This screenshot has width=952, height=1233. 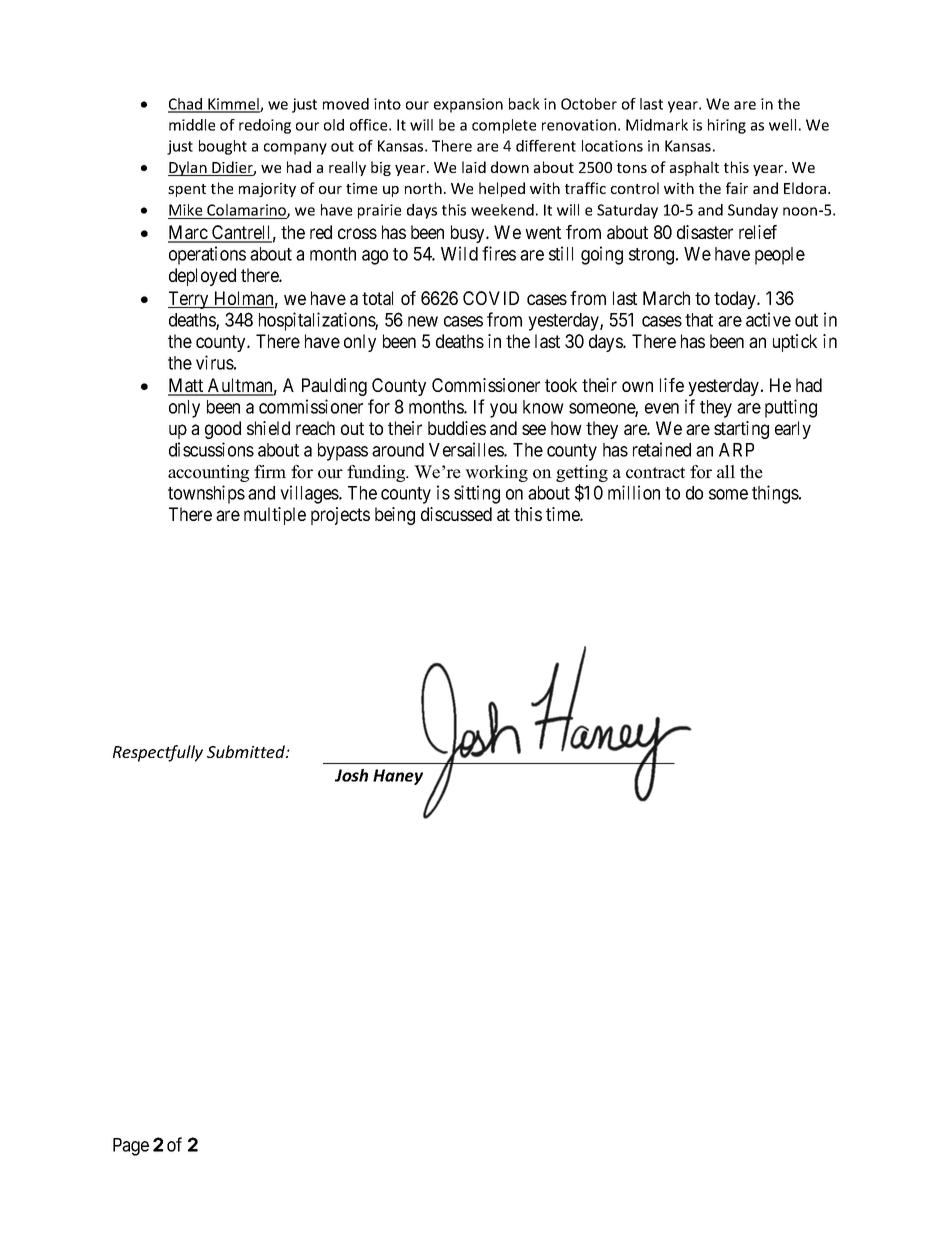 I want to click on ARP, so click(x=736, y=450).
